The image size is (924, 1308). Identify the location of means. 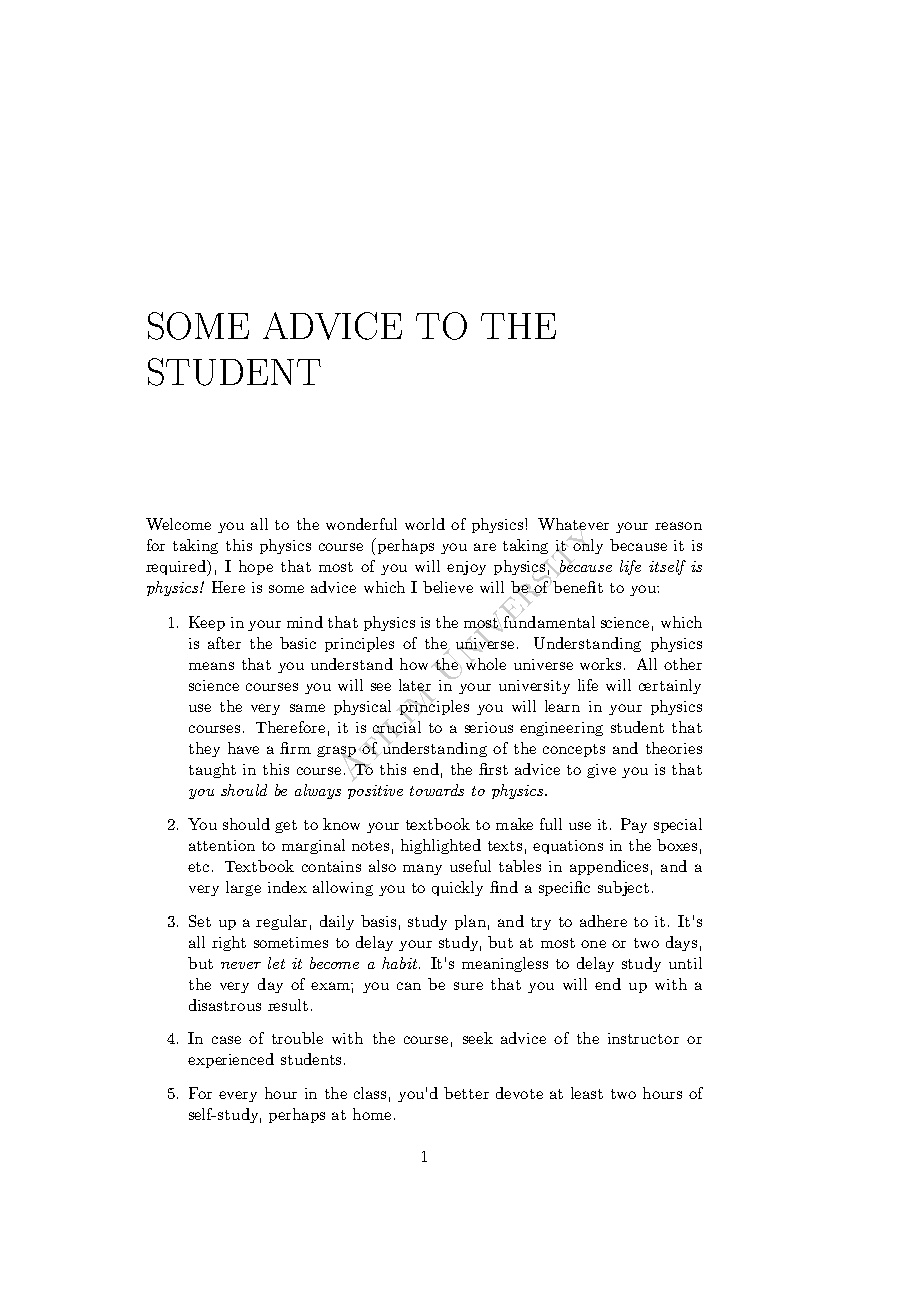
(211, 666).
